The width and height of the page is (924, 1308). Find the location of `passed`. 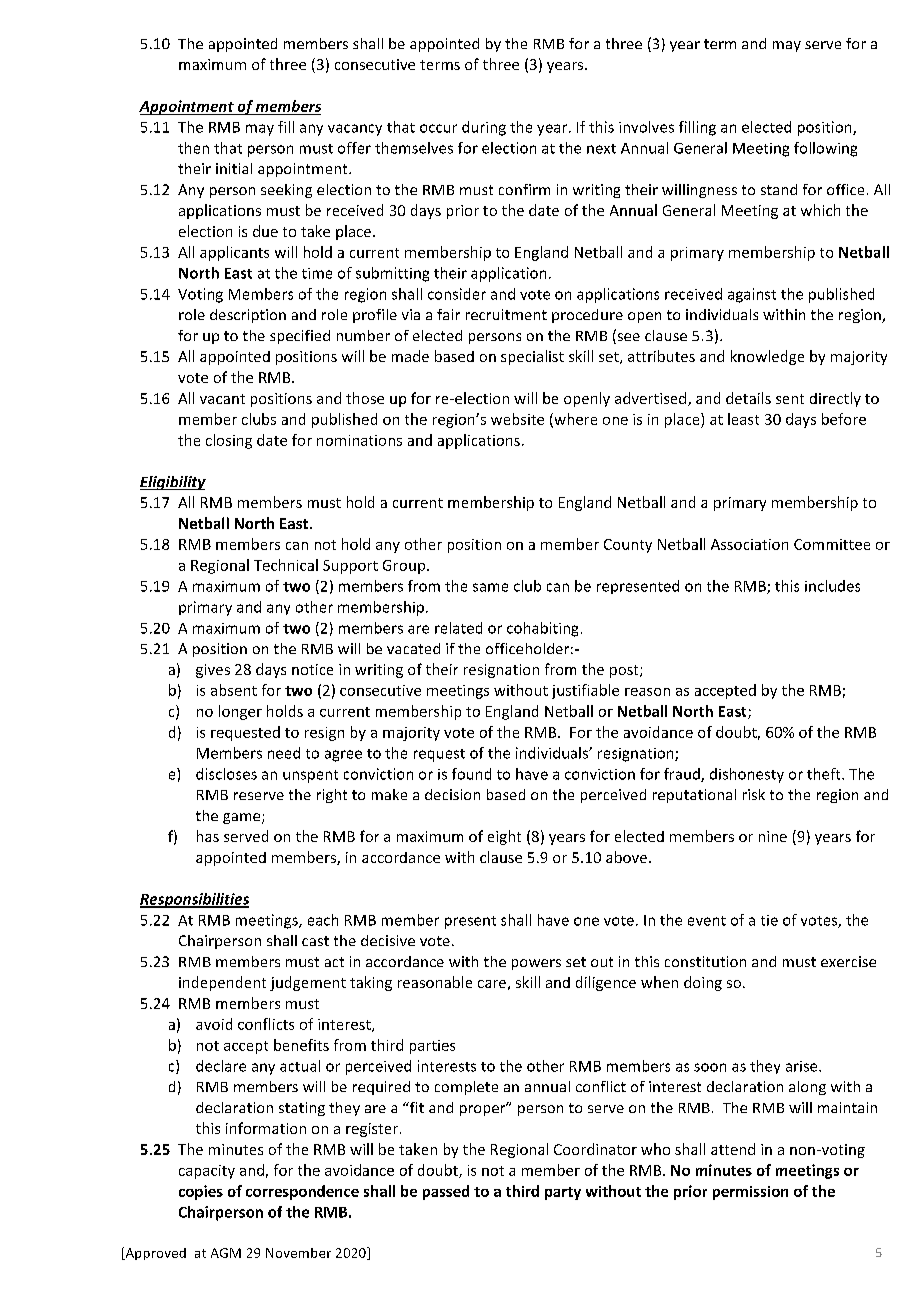

passed is located at coordinates (446, 1192).
